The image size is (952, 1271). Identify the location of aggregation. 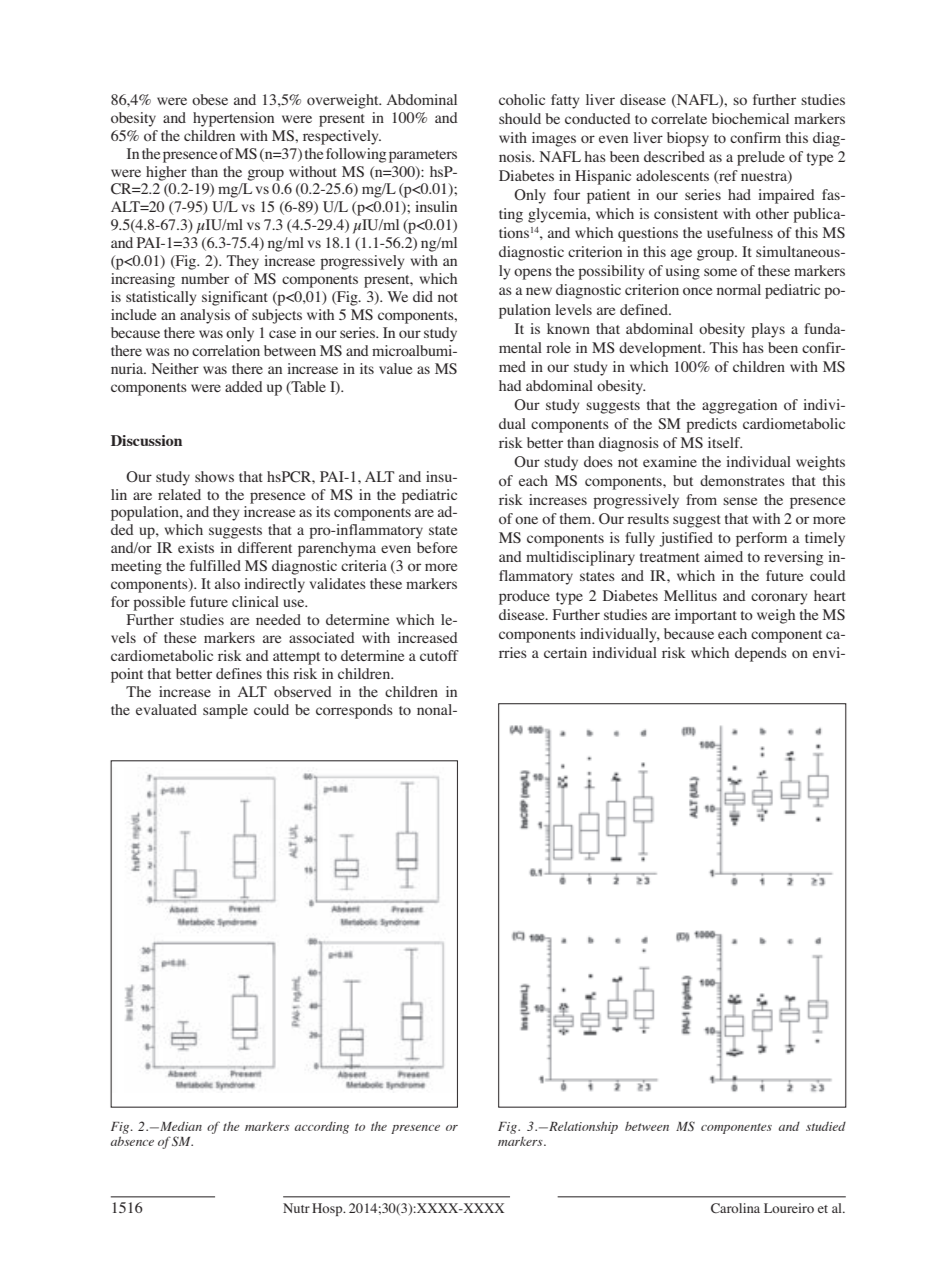
(739, 406).
